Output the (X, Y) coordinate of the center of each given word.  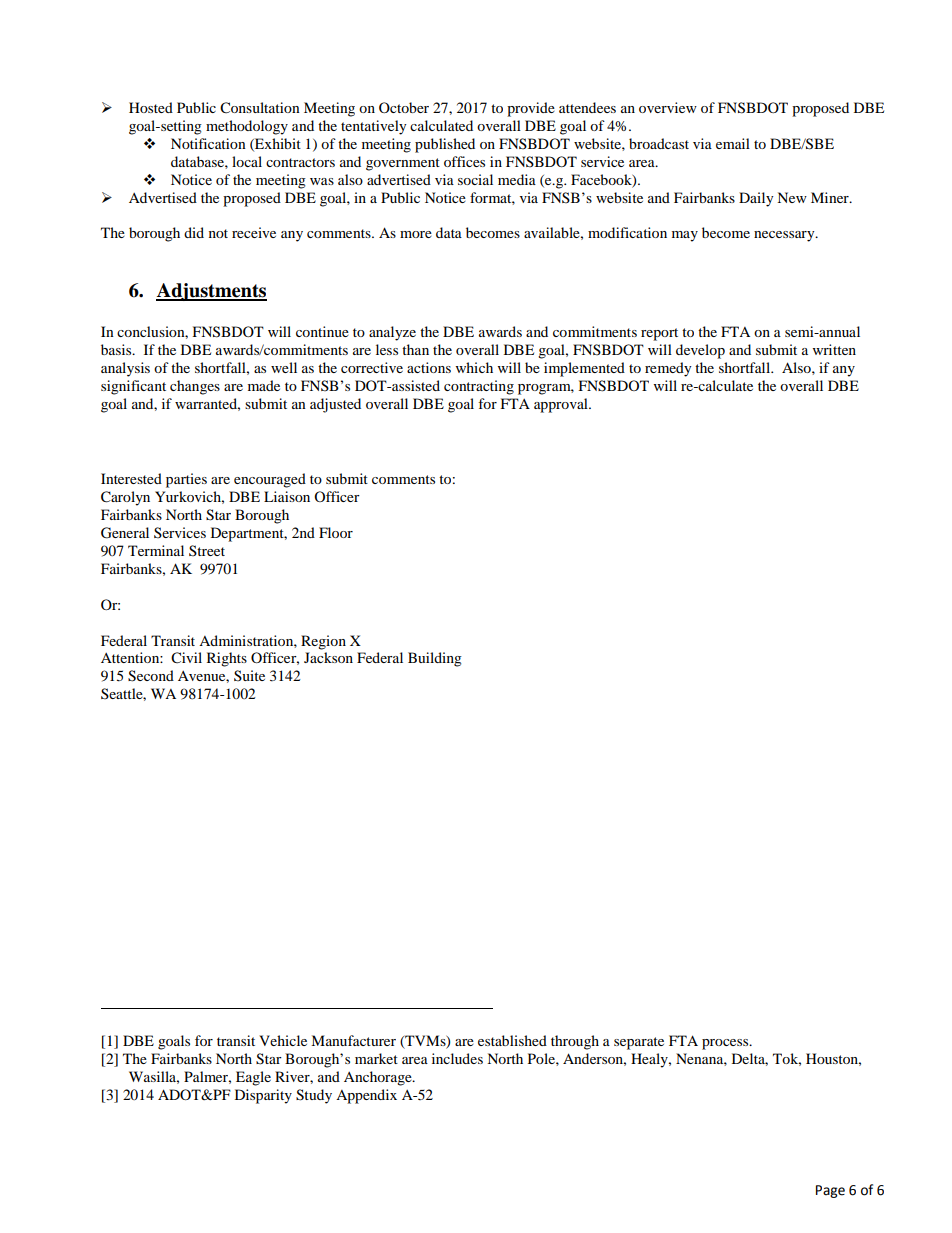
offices (464, 161)
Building (435, 659)
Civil (186, 658)
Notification (208, 143)
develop (700, 351)
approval (562, 405)
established (512, 1040)
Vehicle (283, 1040)
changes (195, 387)
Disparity (263, 1096)
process (726, 1044)
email (733, 143)
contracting (479, 387)
